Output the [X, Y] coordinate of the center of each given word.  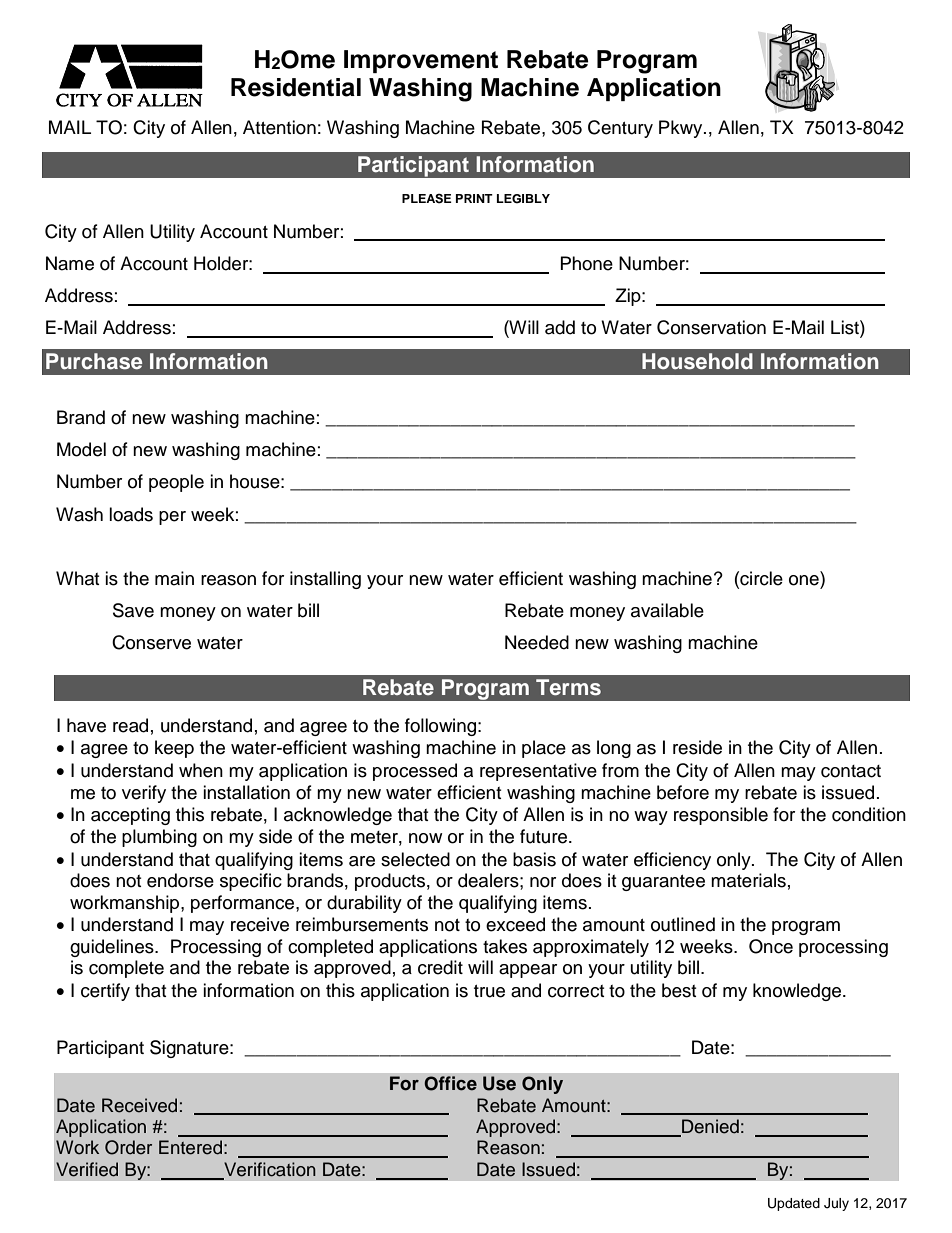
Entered [190, 1147]
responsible [721, 816]
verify [144, 794]
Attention [279, 127]
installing [325, 580]
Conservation [711, 327]
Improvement [421, 61]
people [176, 483]
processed [415, 772]
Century [620, 129]
